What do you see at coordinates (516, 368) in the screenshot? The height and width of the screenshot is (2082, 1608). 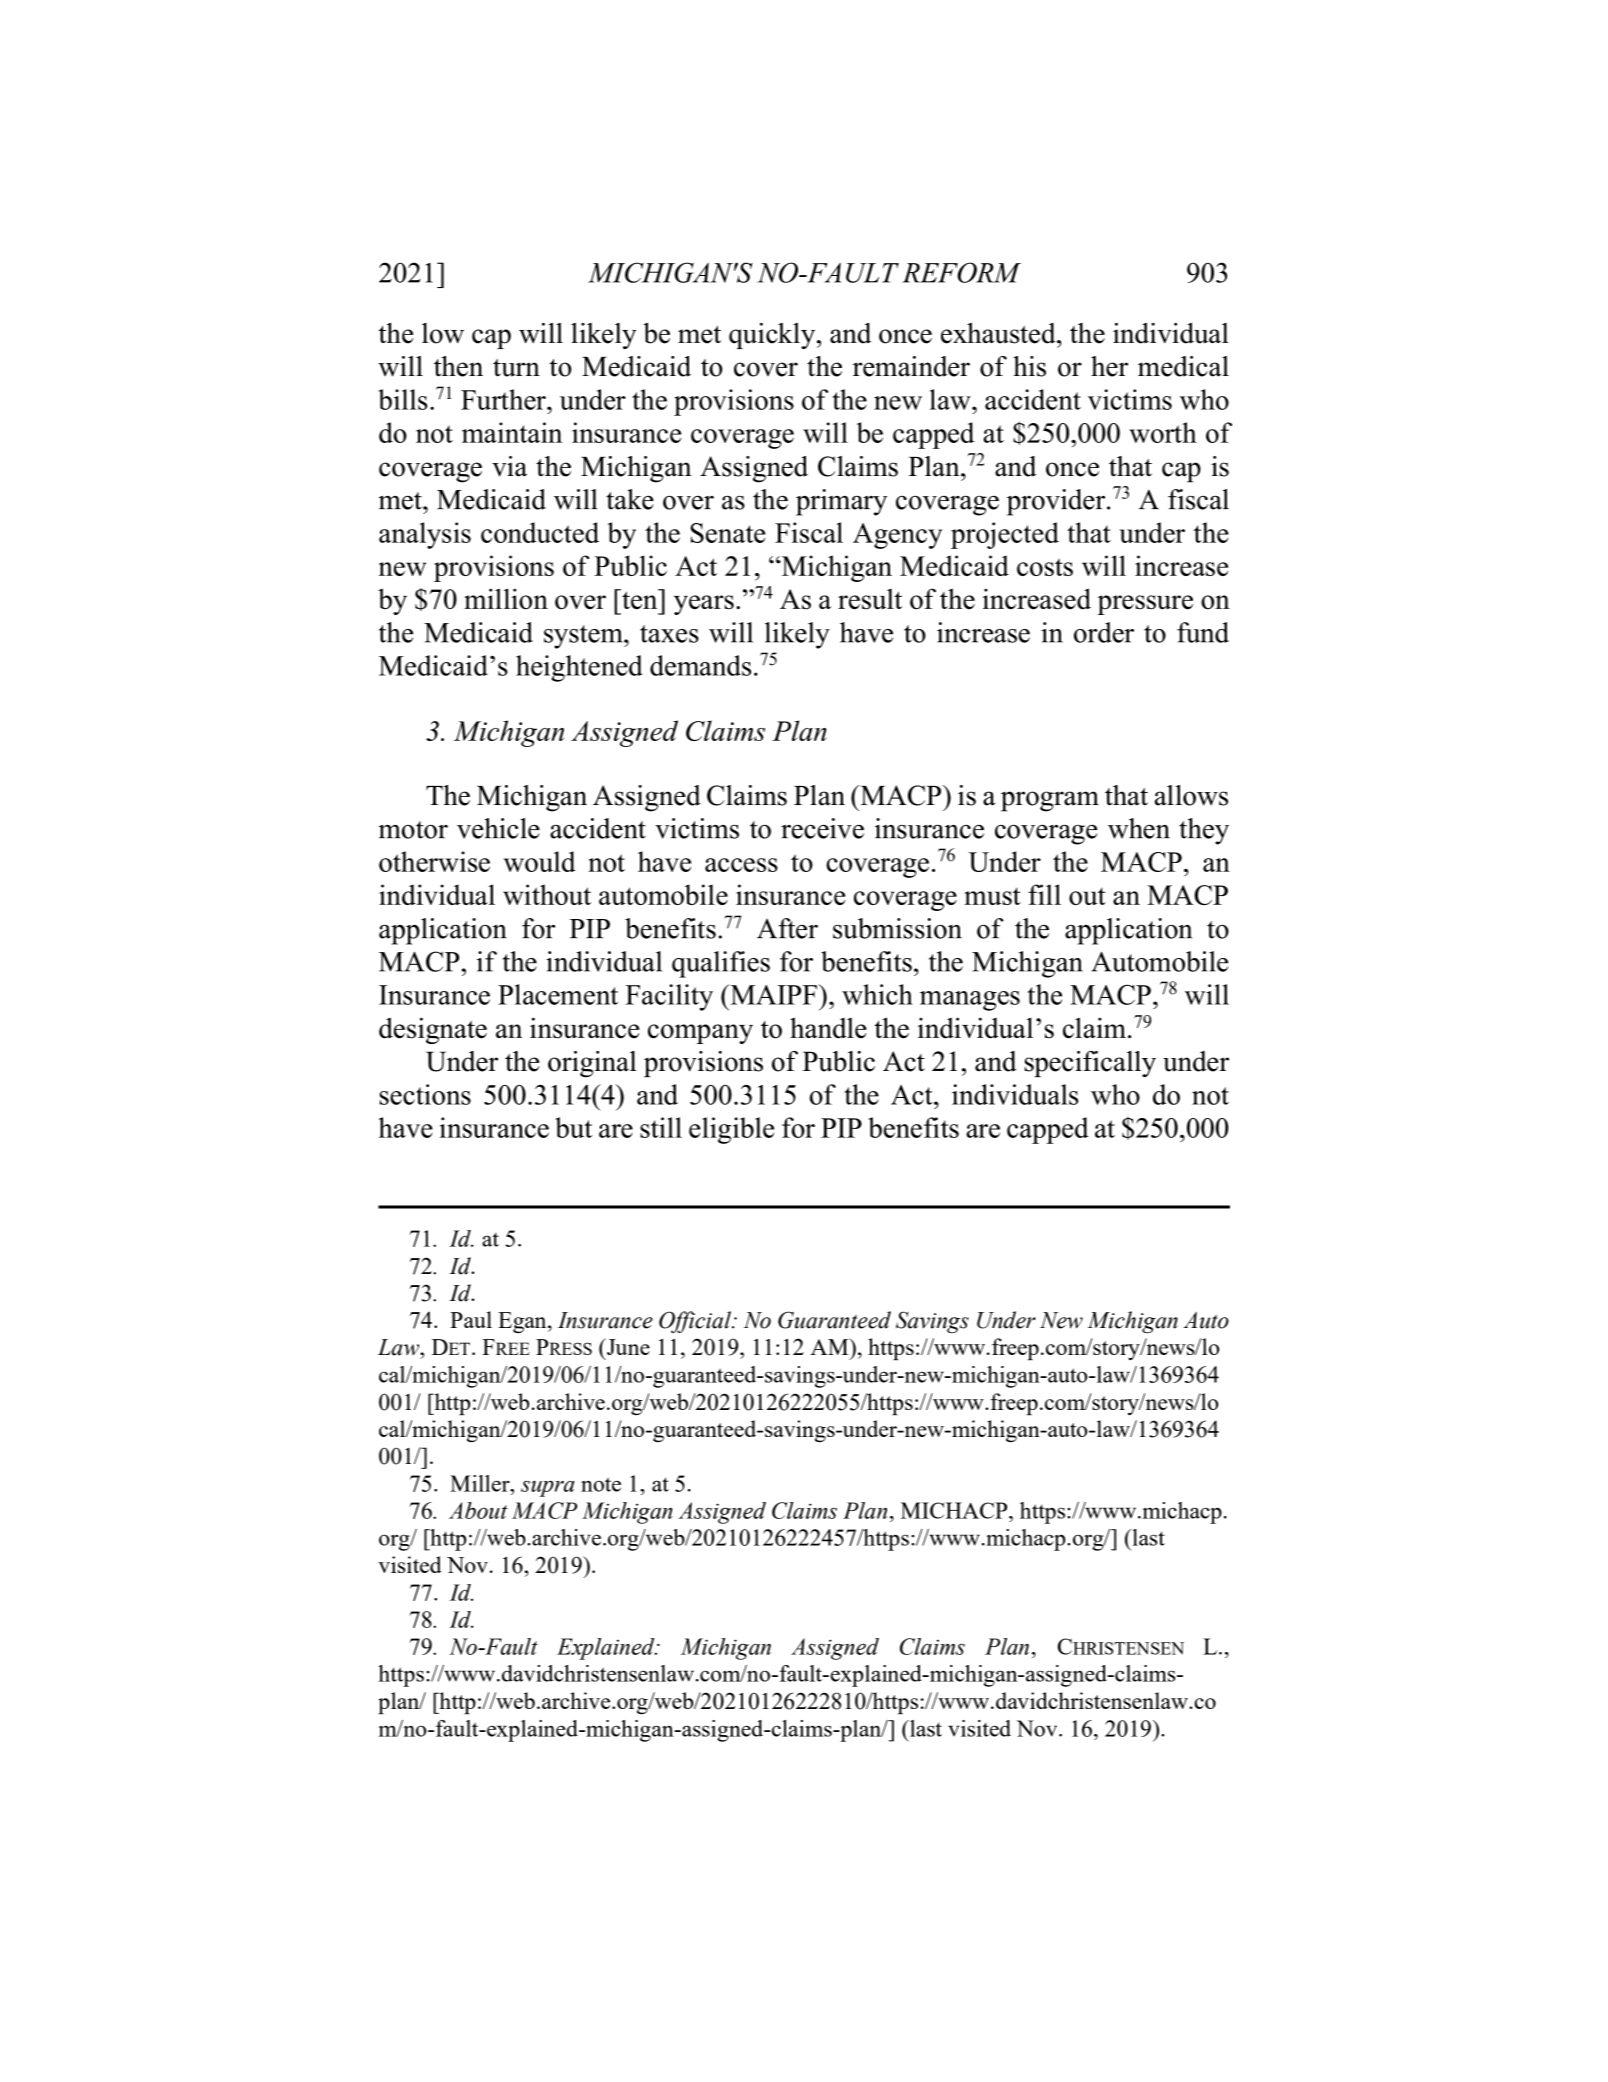 I see `turn` at bounding box center [516, 368].
